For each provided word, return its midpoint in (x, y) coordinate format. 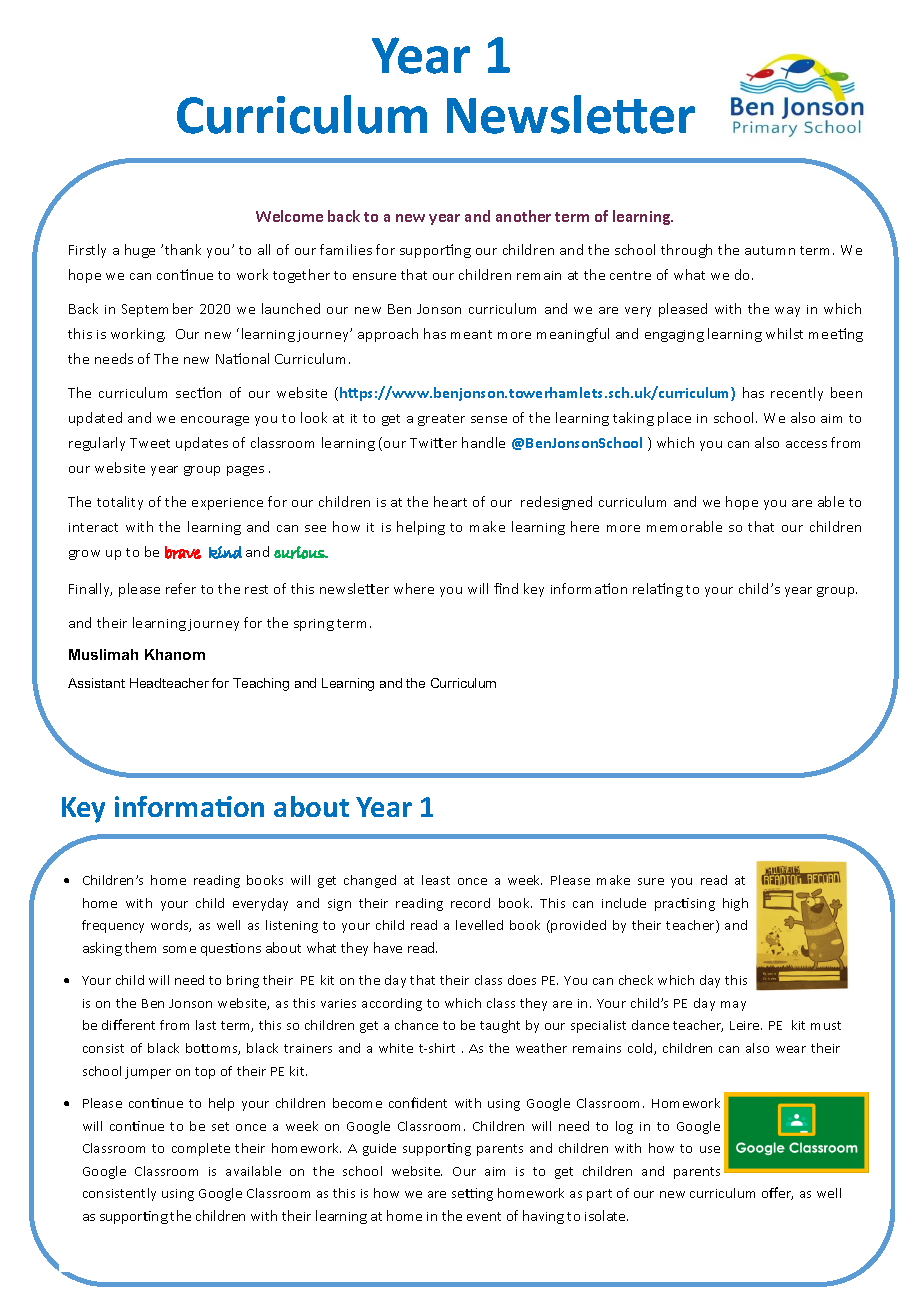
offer (777, 1193)
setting (472, 1194)
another (523, 216)
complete (201, 1149)
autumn (770, 250)
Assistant (96, 683)
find (506, 588)
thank (183, 249)
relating (658, 590)
